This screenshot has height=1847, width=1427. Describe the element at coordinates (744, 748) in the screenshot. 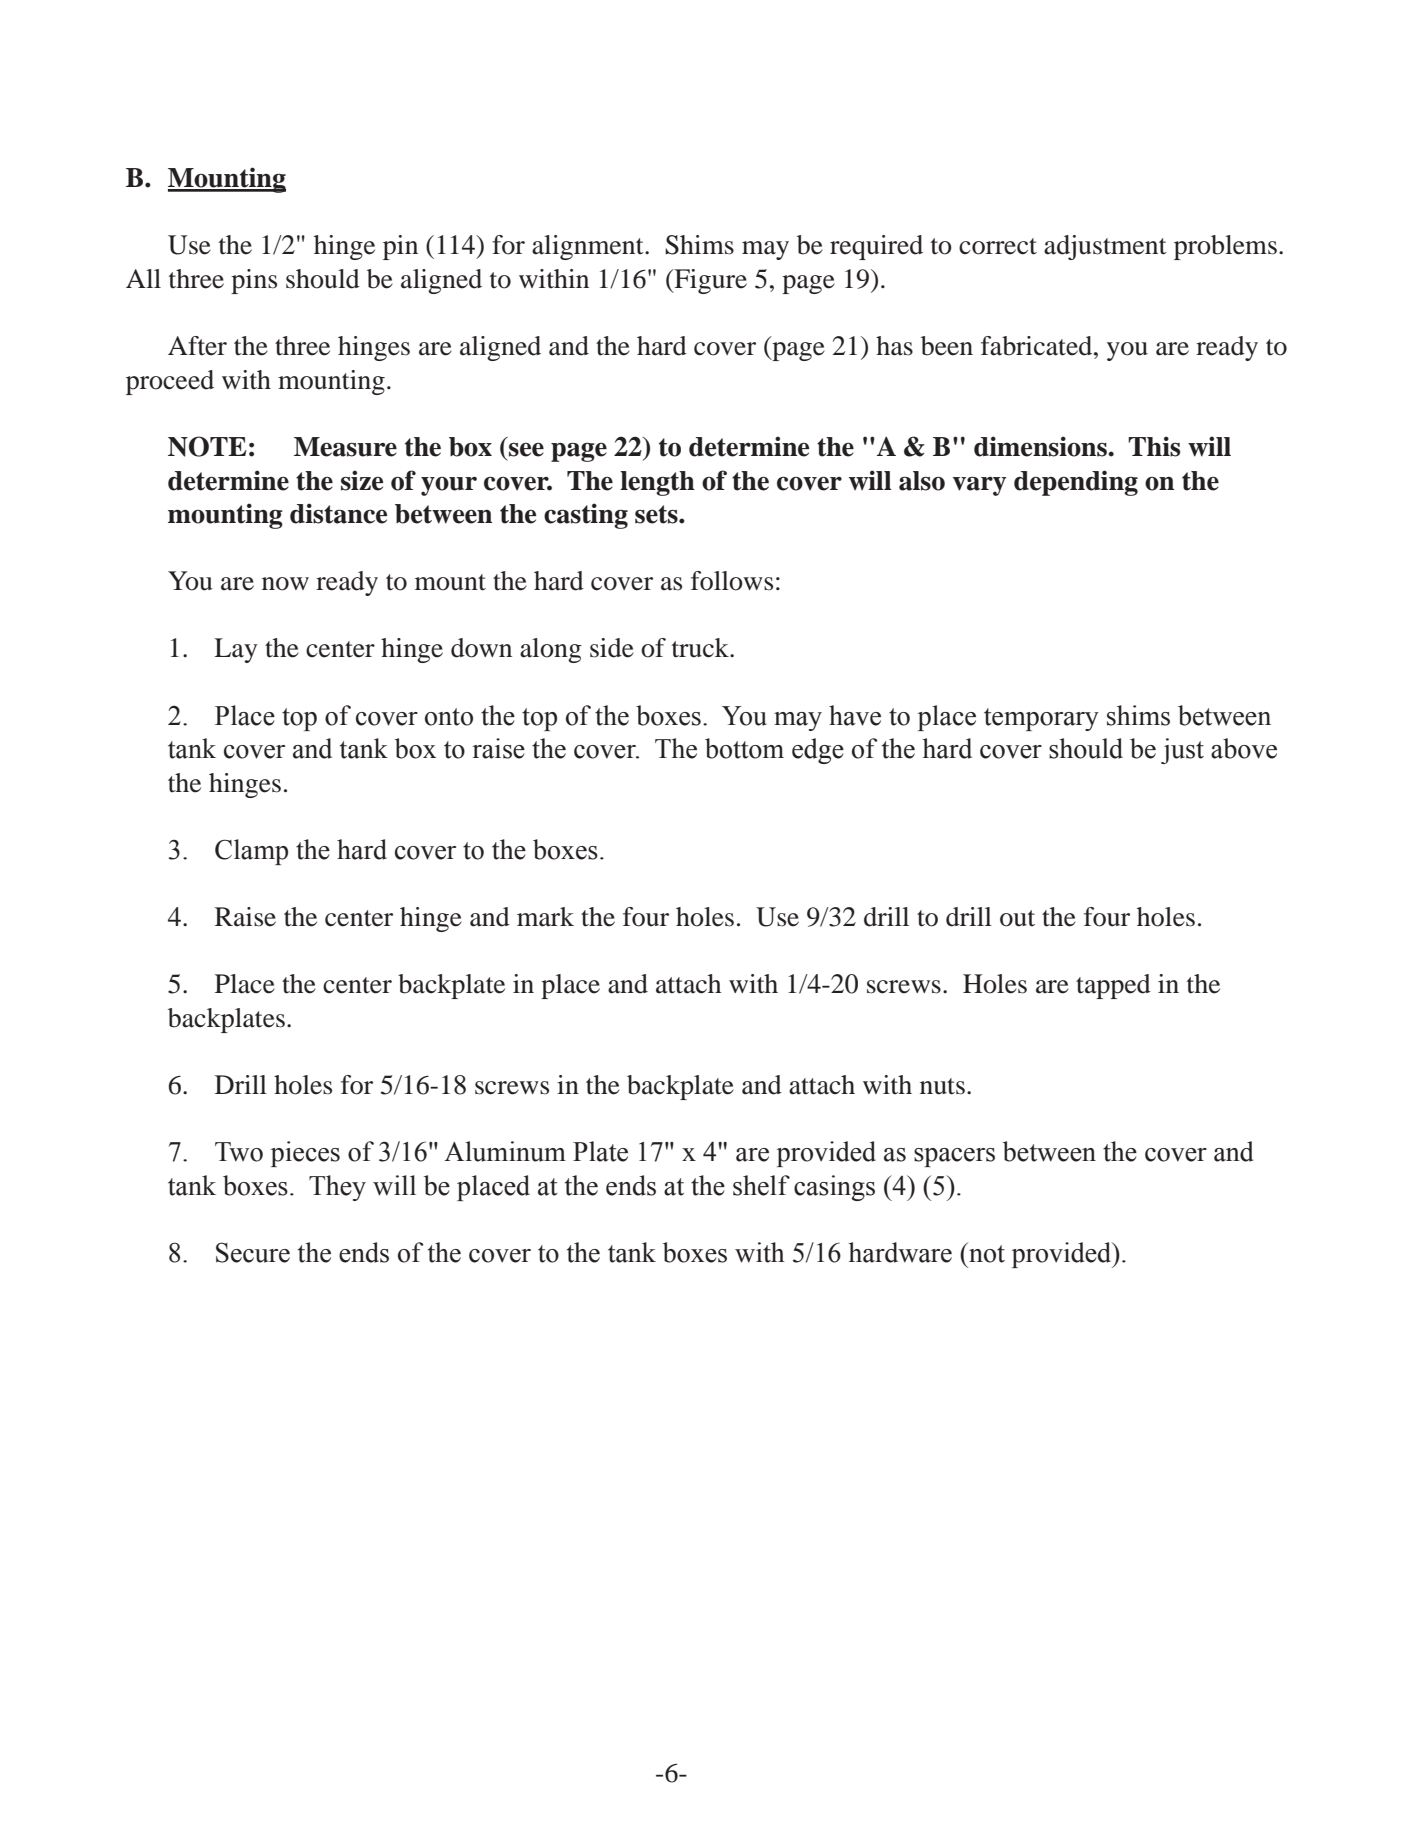

I see `bottom` at that location.
